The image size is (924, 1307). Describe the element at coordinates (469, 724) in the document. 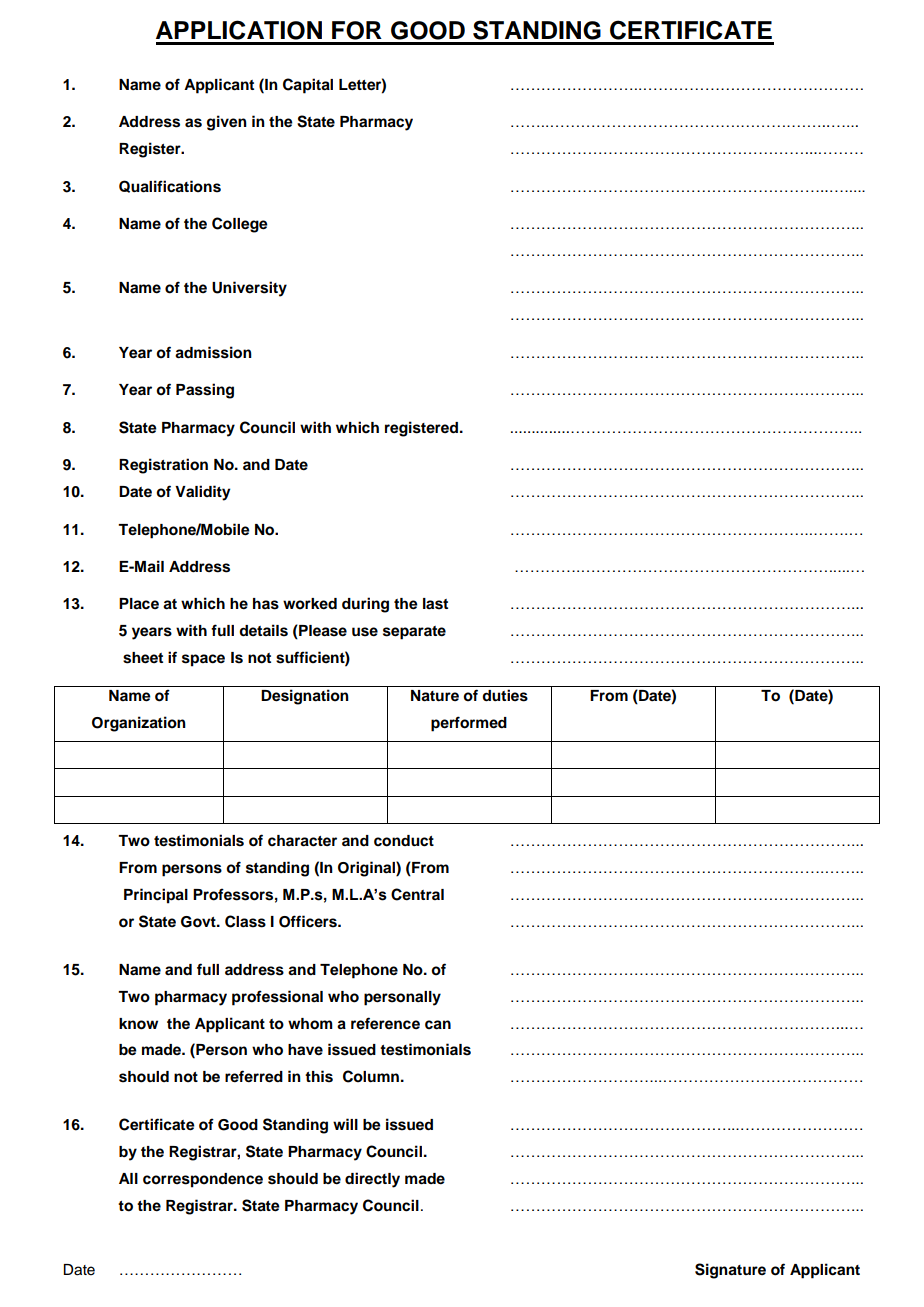

I see `performed` at that location.
